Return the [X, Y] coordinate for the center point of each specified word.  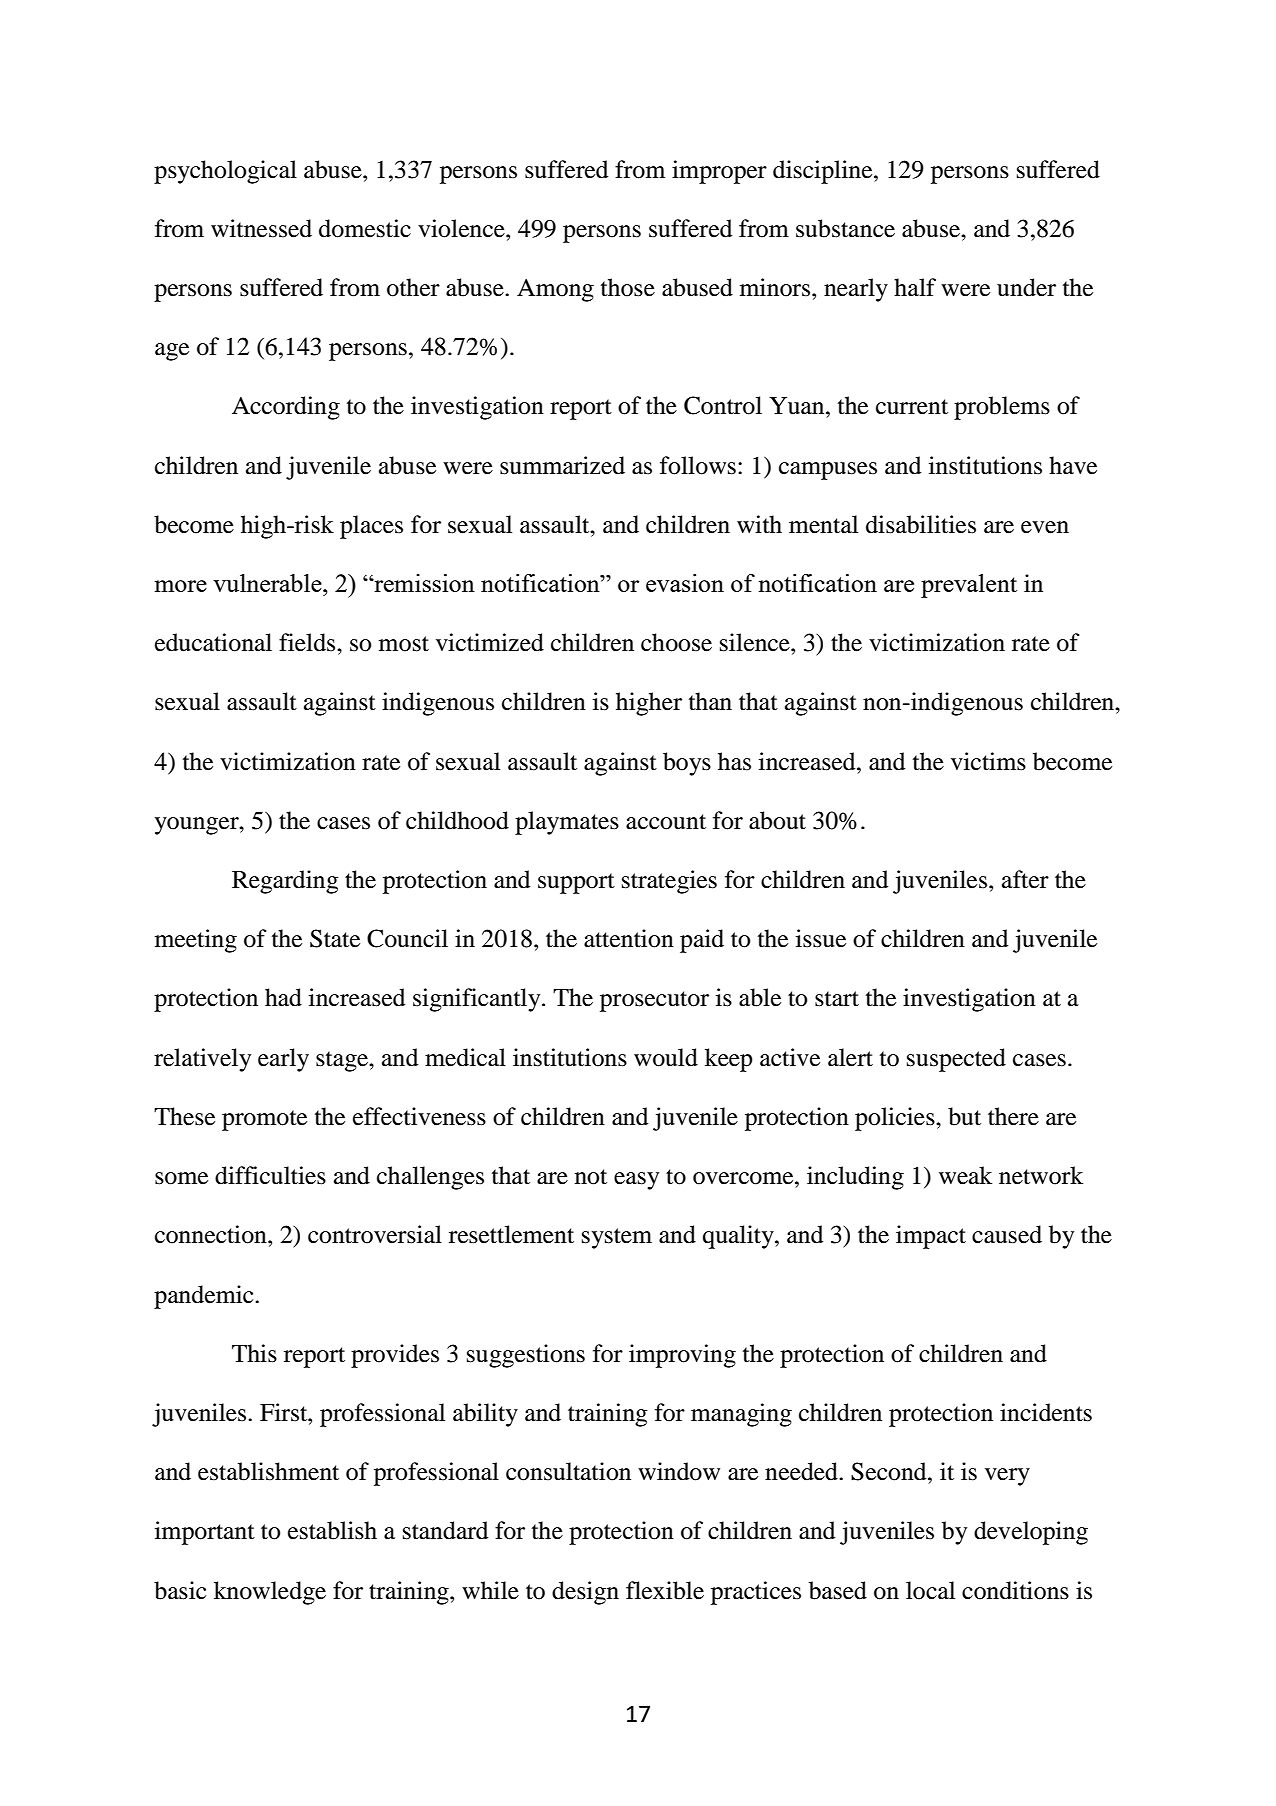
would [666, 1057]
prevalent [969, 586]
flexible [665, 1590]
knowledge [270, 1593]
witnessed [261, 228]
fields [308, 642]
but [964, 1116]
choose [676, 642]
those [628, 287]
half [915, 287]
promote [264, 1120]
